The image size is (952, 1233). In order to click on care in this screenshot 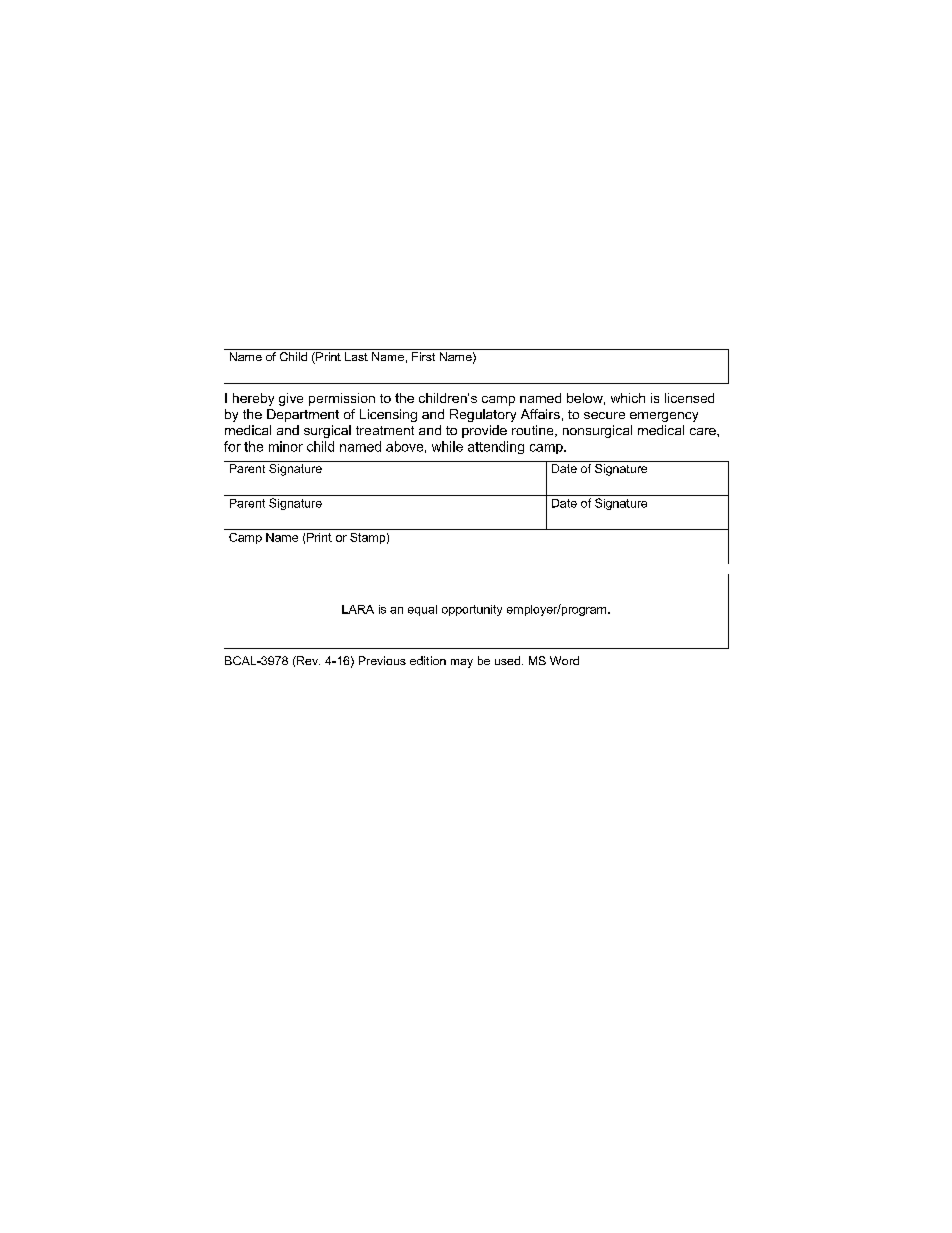, I will do `click(704, 431)`.
